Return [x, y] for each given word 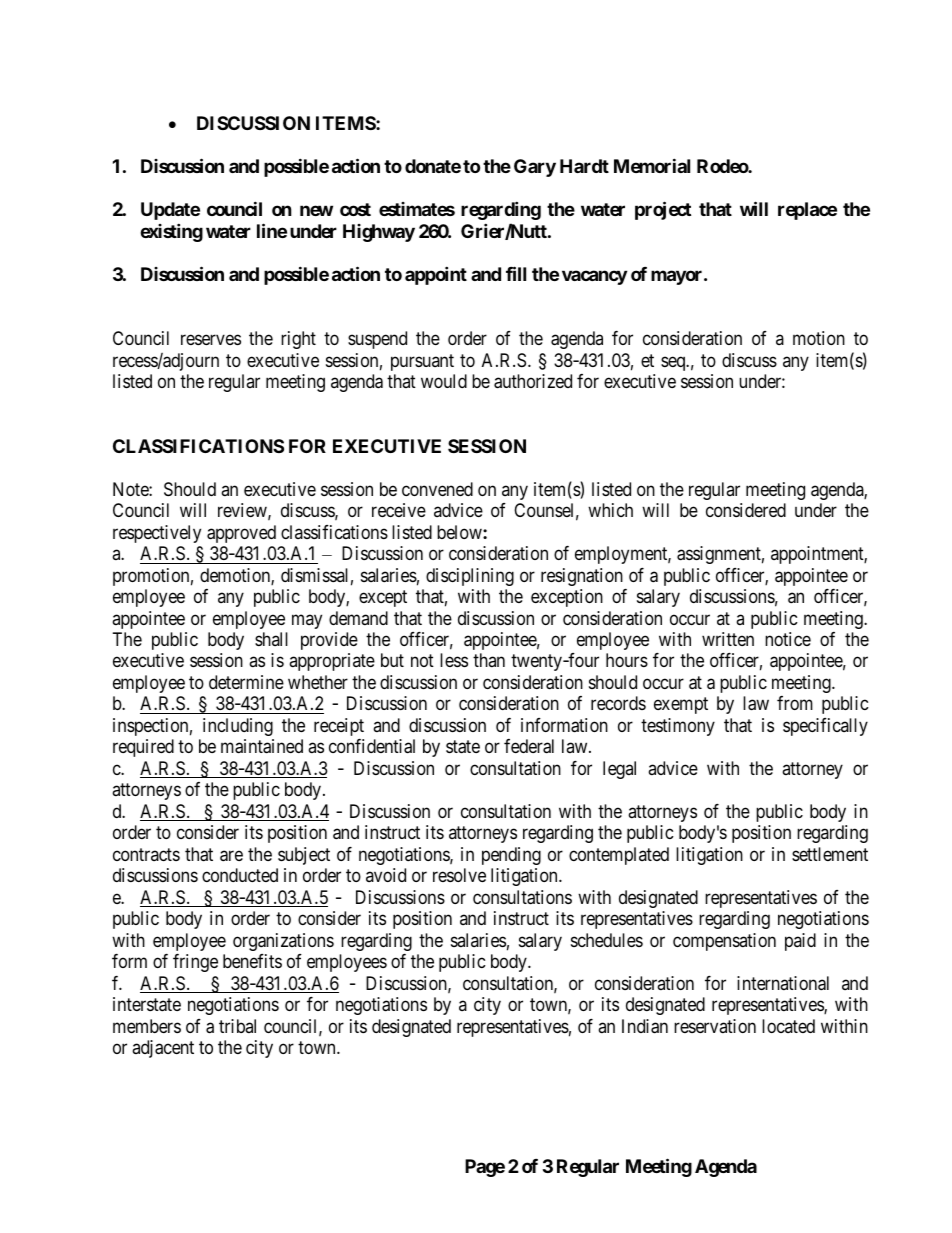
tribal [237, 1026]
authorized [533, 381]
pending [511, 856]
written [728, 639]
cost [355, 209]
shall [271, 639]
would [444, 381]
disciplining [470, 577]
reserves [211, 340]
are [231, 856]
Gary [535, 168]
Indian [645, 1026]
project [663, 210]
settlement [830, 854]
